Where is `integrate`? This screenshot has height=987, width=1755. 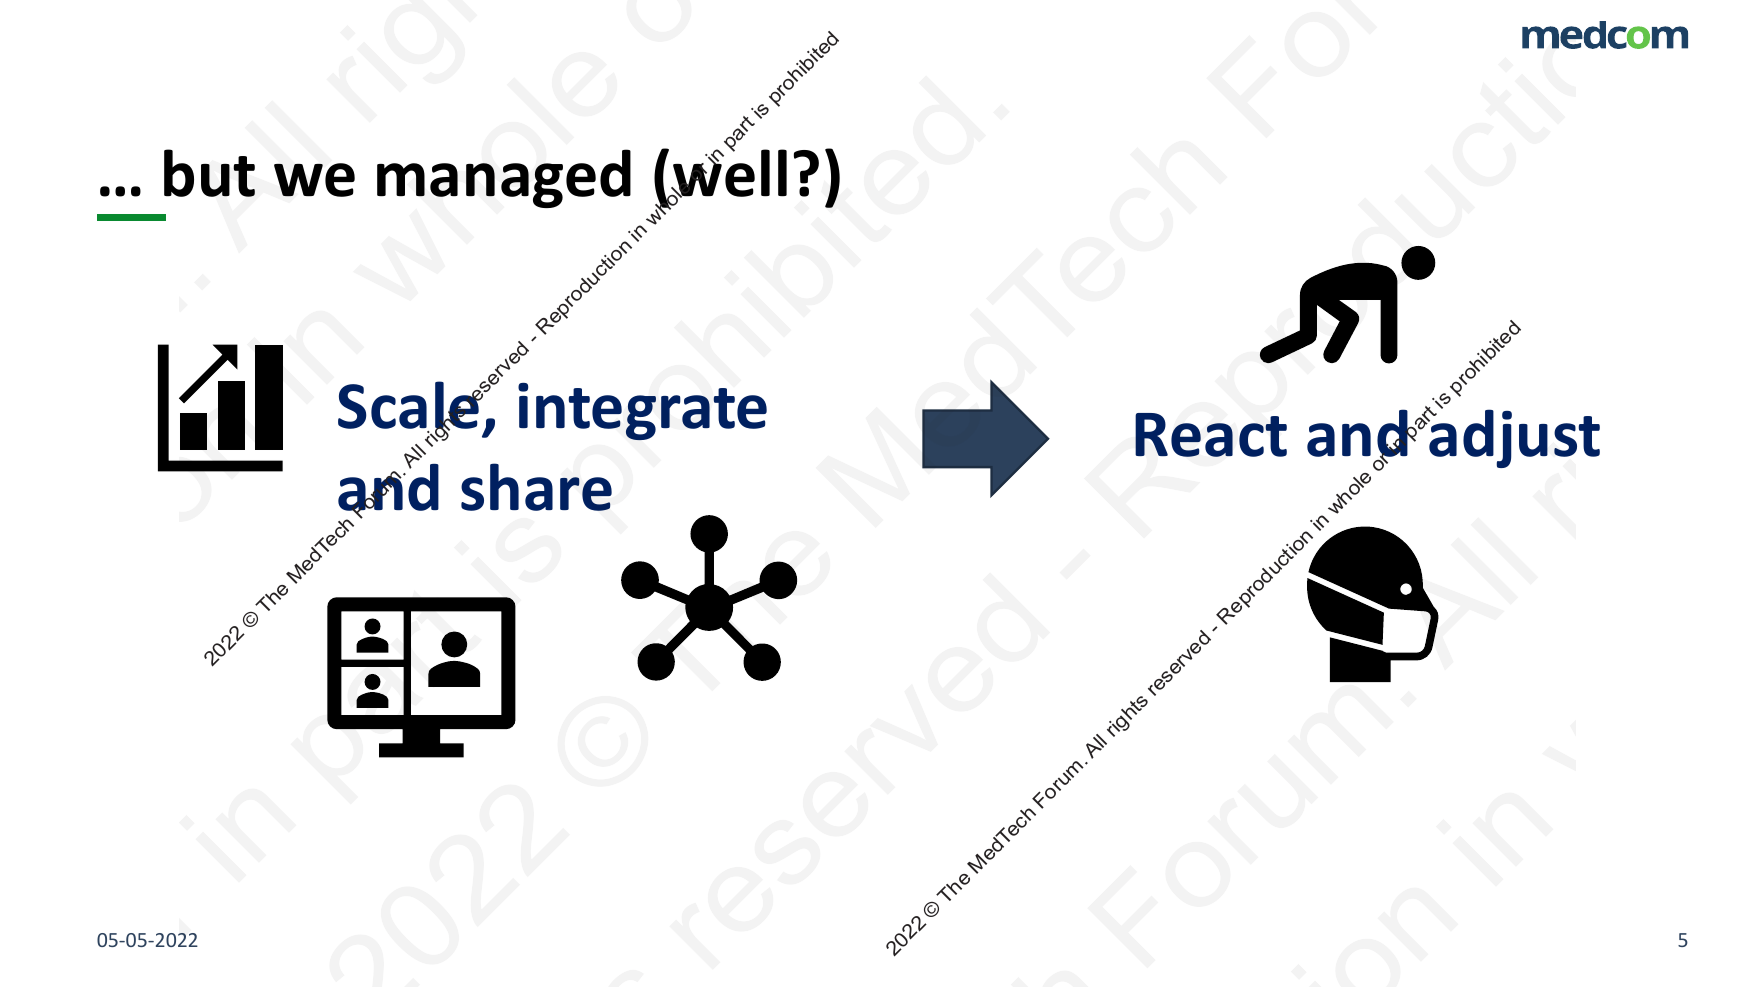
integrate is located at coordinates (642, 411).
